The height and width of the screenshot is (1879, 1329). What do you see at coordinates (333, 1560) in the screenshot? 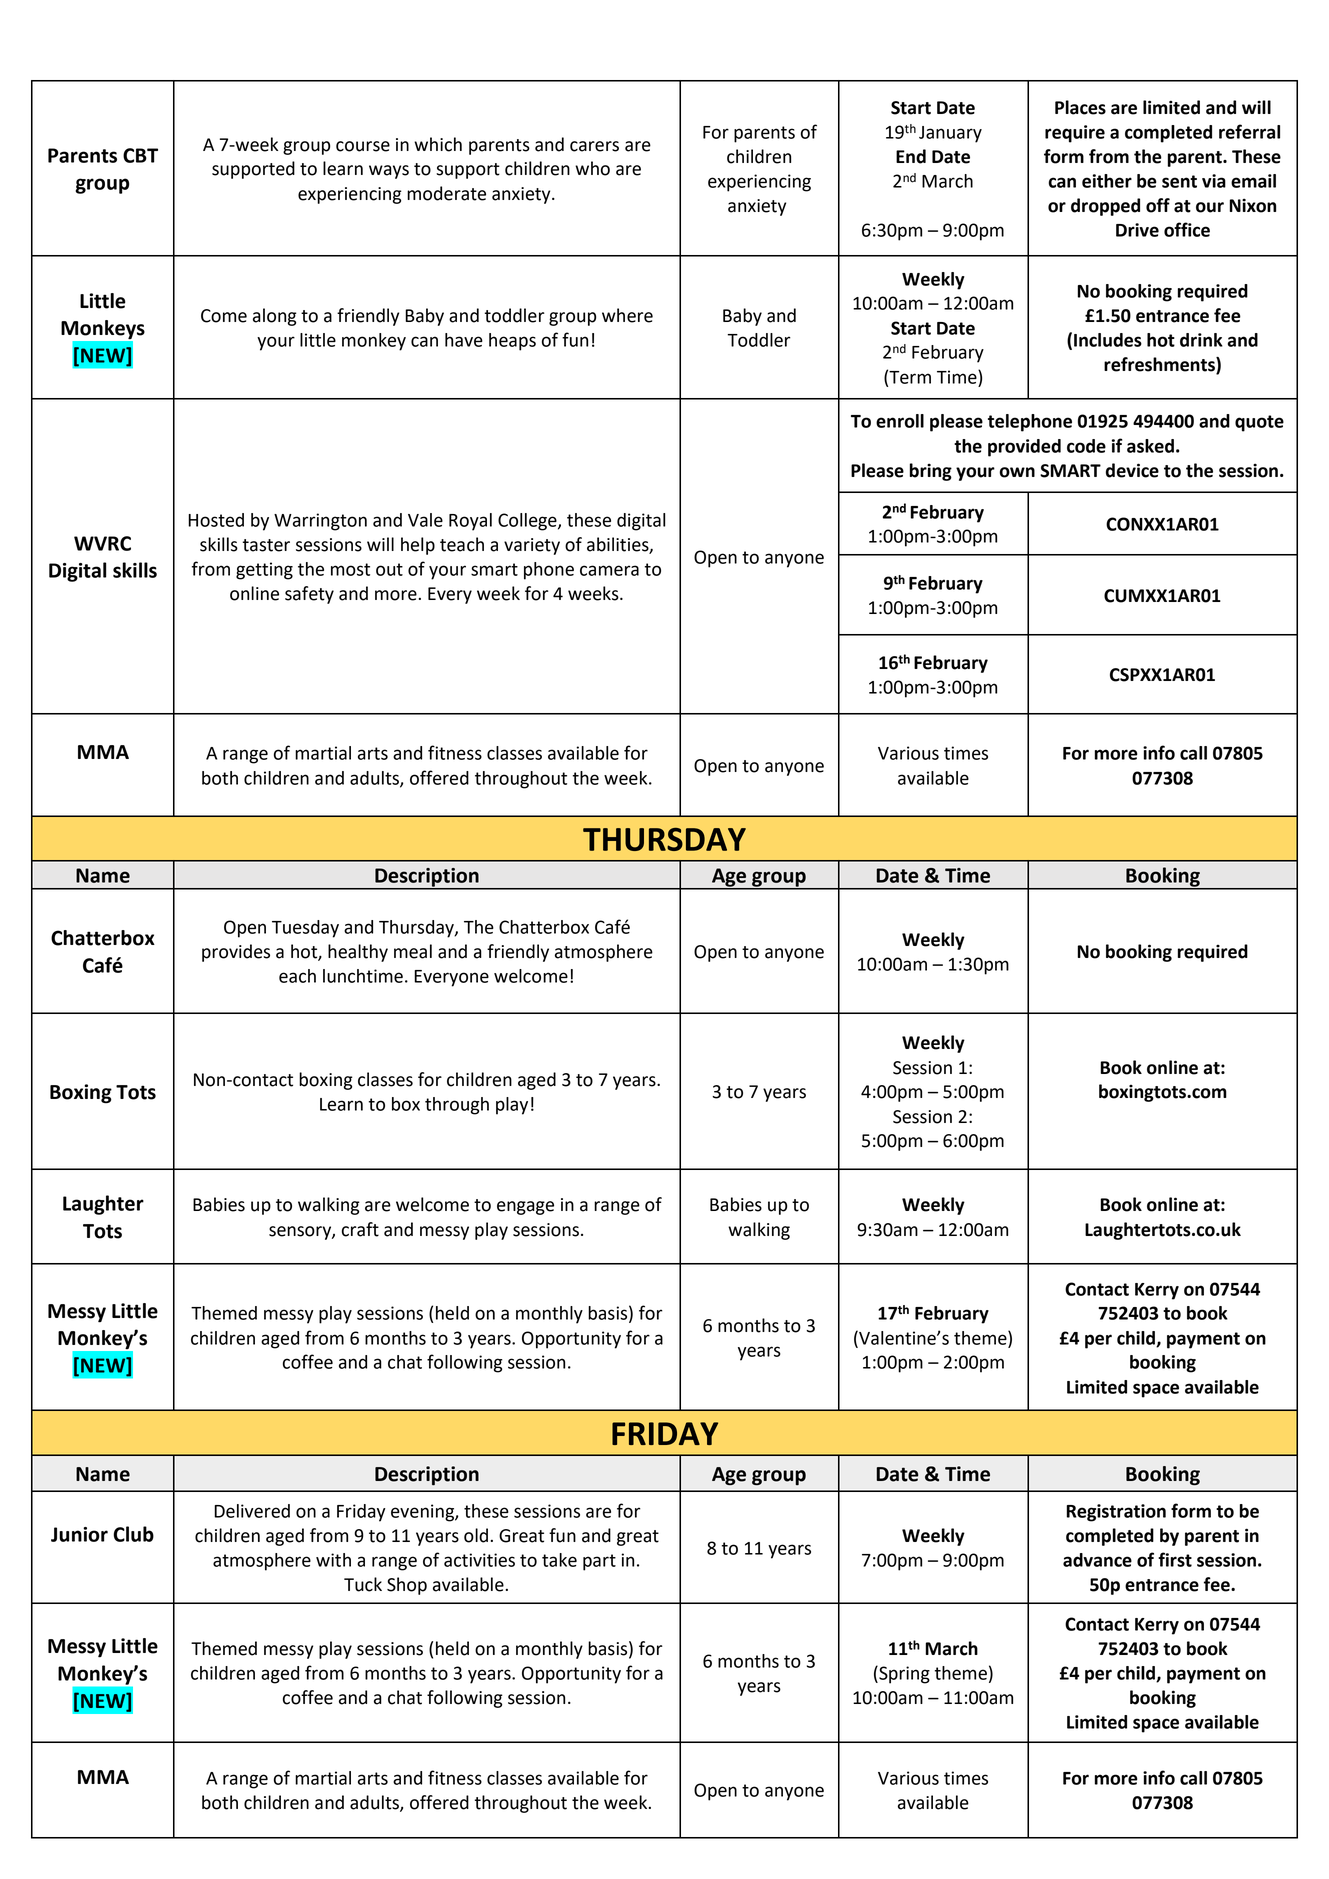
I see `with` at bounding box center [333, 1560].
